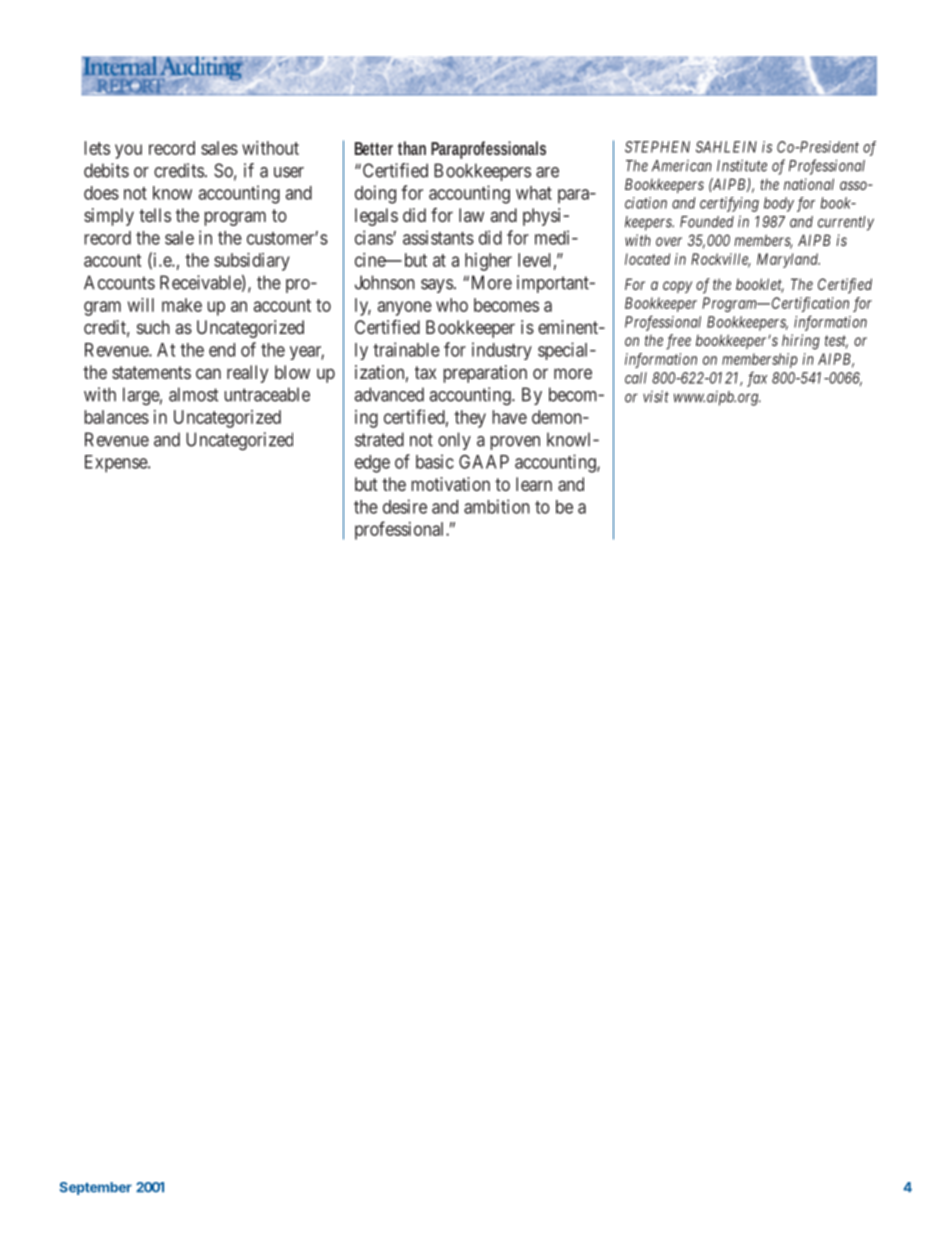 The image size is (952, 1233). What do you see at coordinates (470, 419) in the document?
I see `they` at bounding box center [470, 419].
